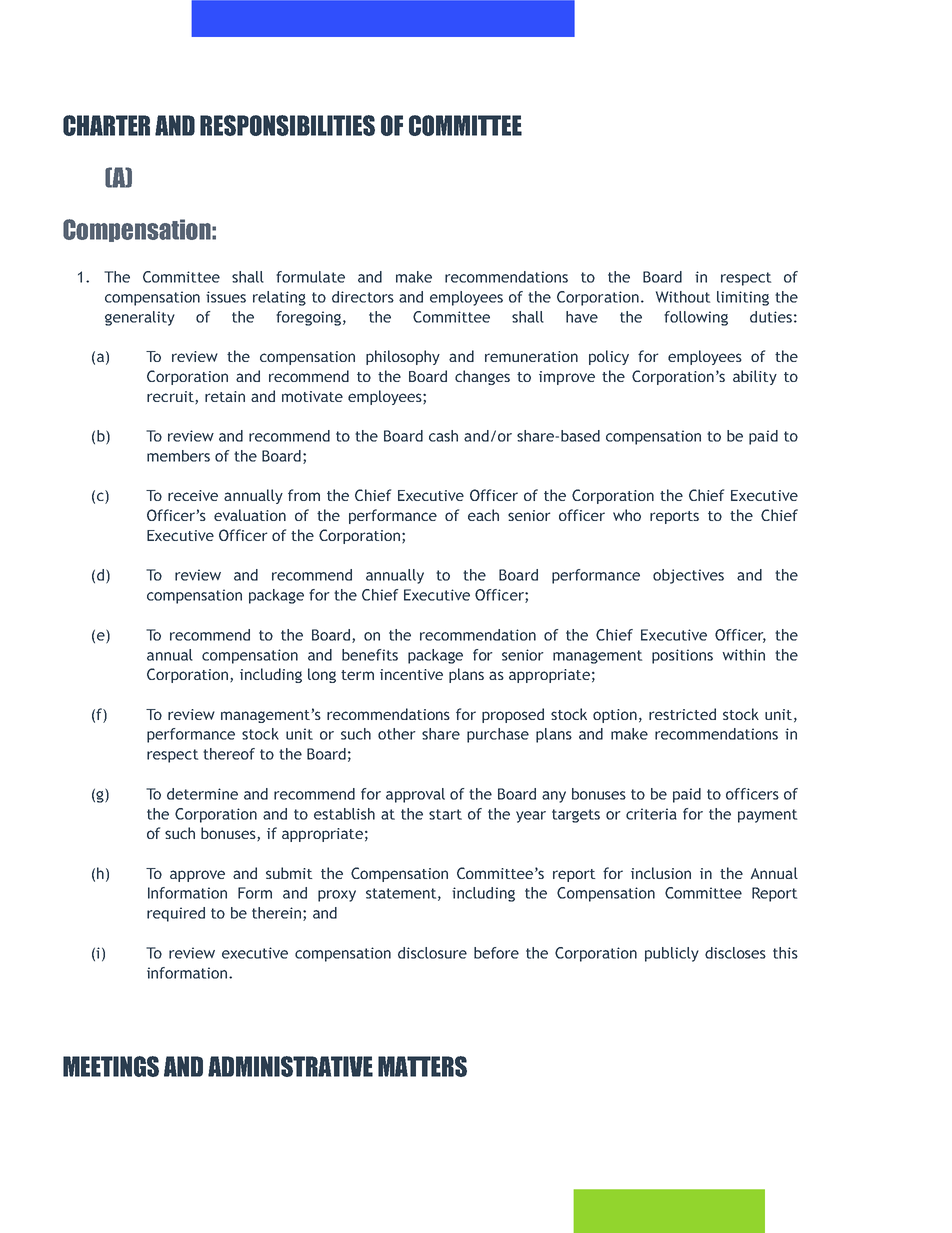  I want to click on RESPONSIBILITIES, so click(287, 125).
